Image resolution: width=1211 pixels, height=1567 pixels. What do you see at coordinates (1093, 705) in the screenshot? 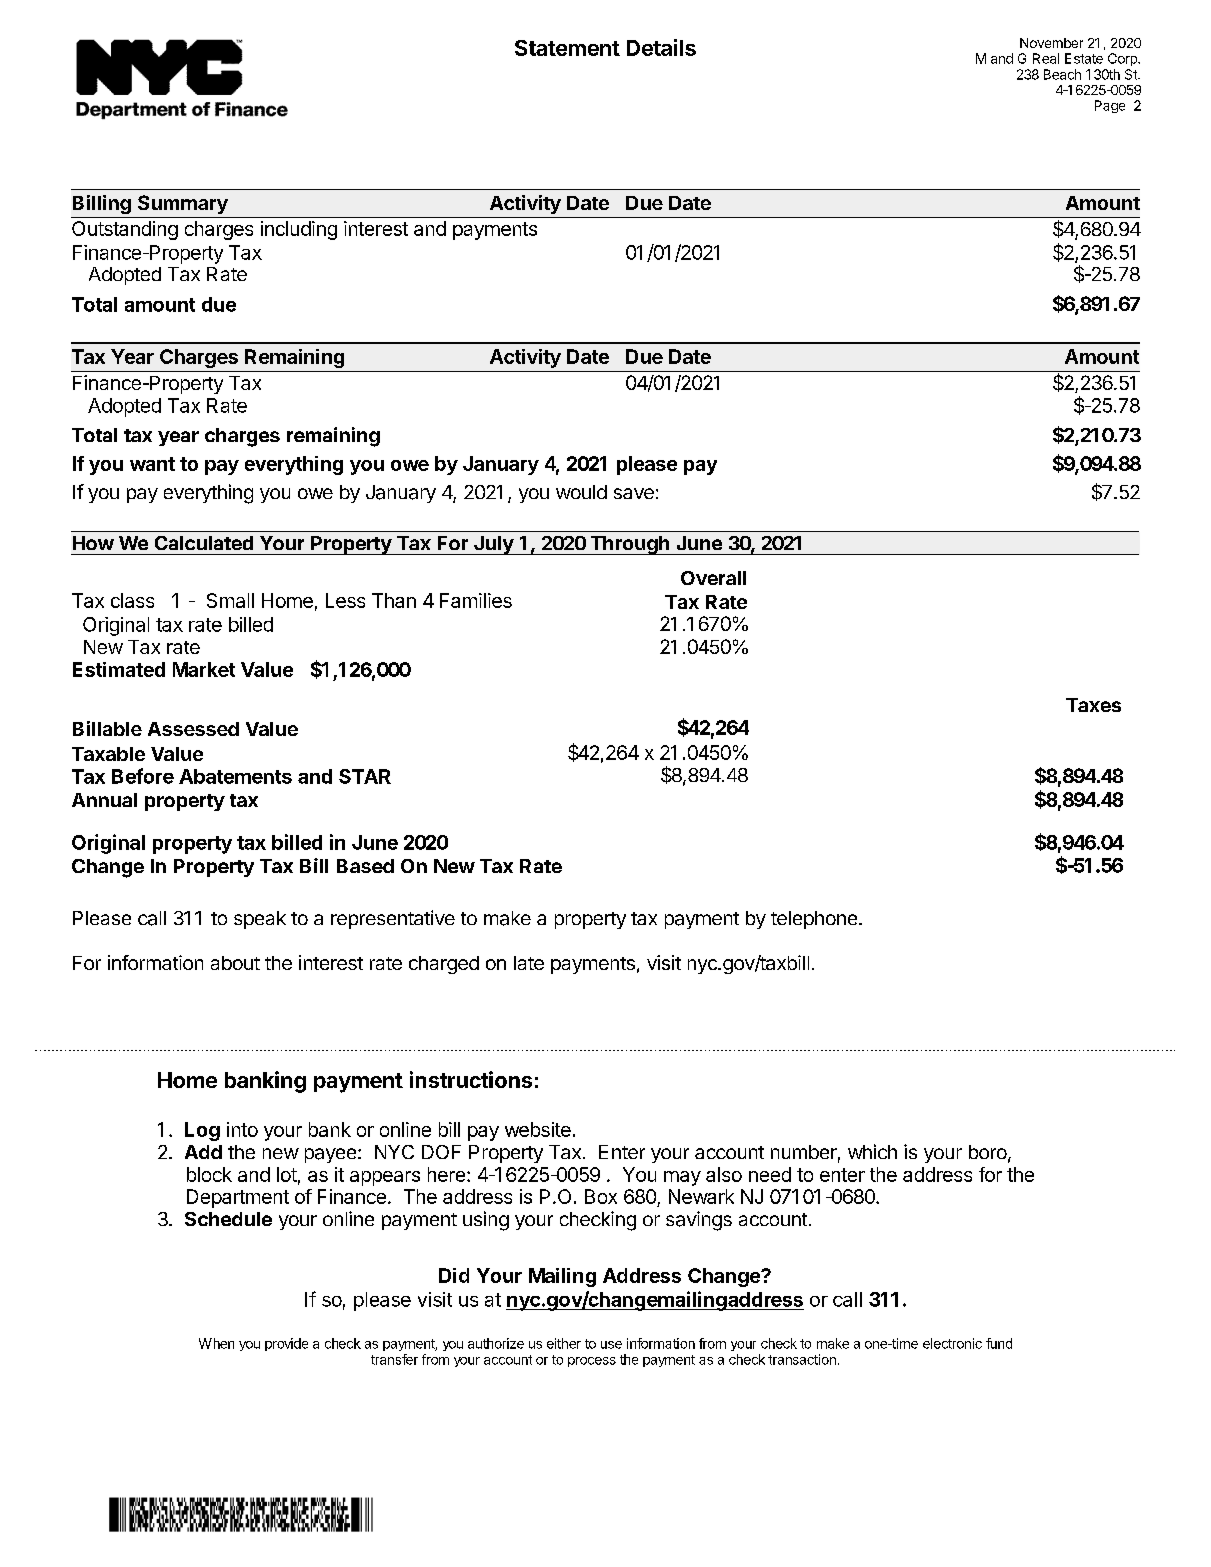
I see `Taxes` at bounding box center [1093, 705].
